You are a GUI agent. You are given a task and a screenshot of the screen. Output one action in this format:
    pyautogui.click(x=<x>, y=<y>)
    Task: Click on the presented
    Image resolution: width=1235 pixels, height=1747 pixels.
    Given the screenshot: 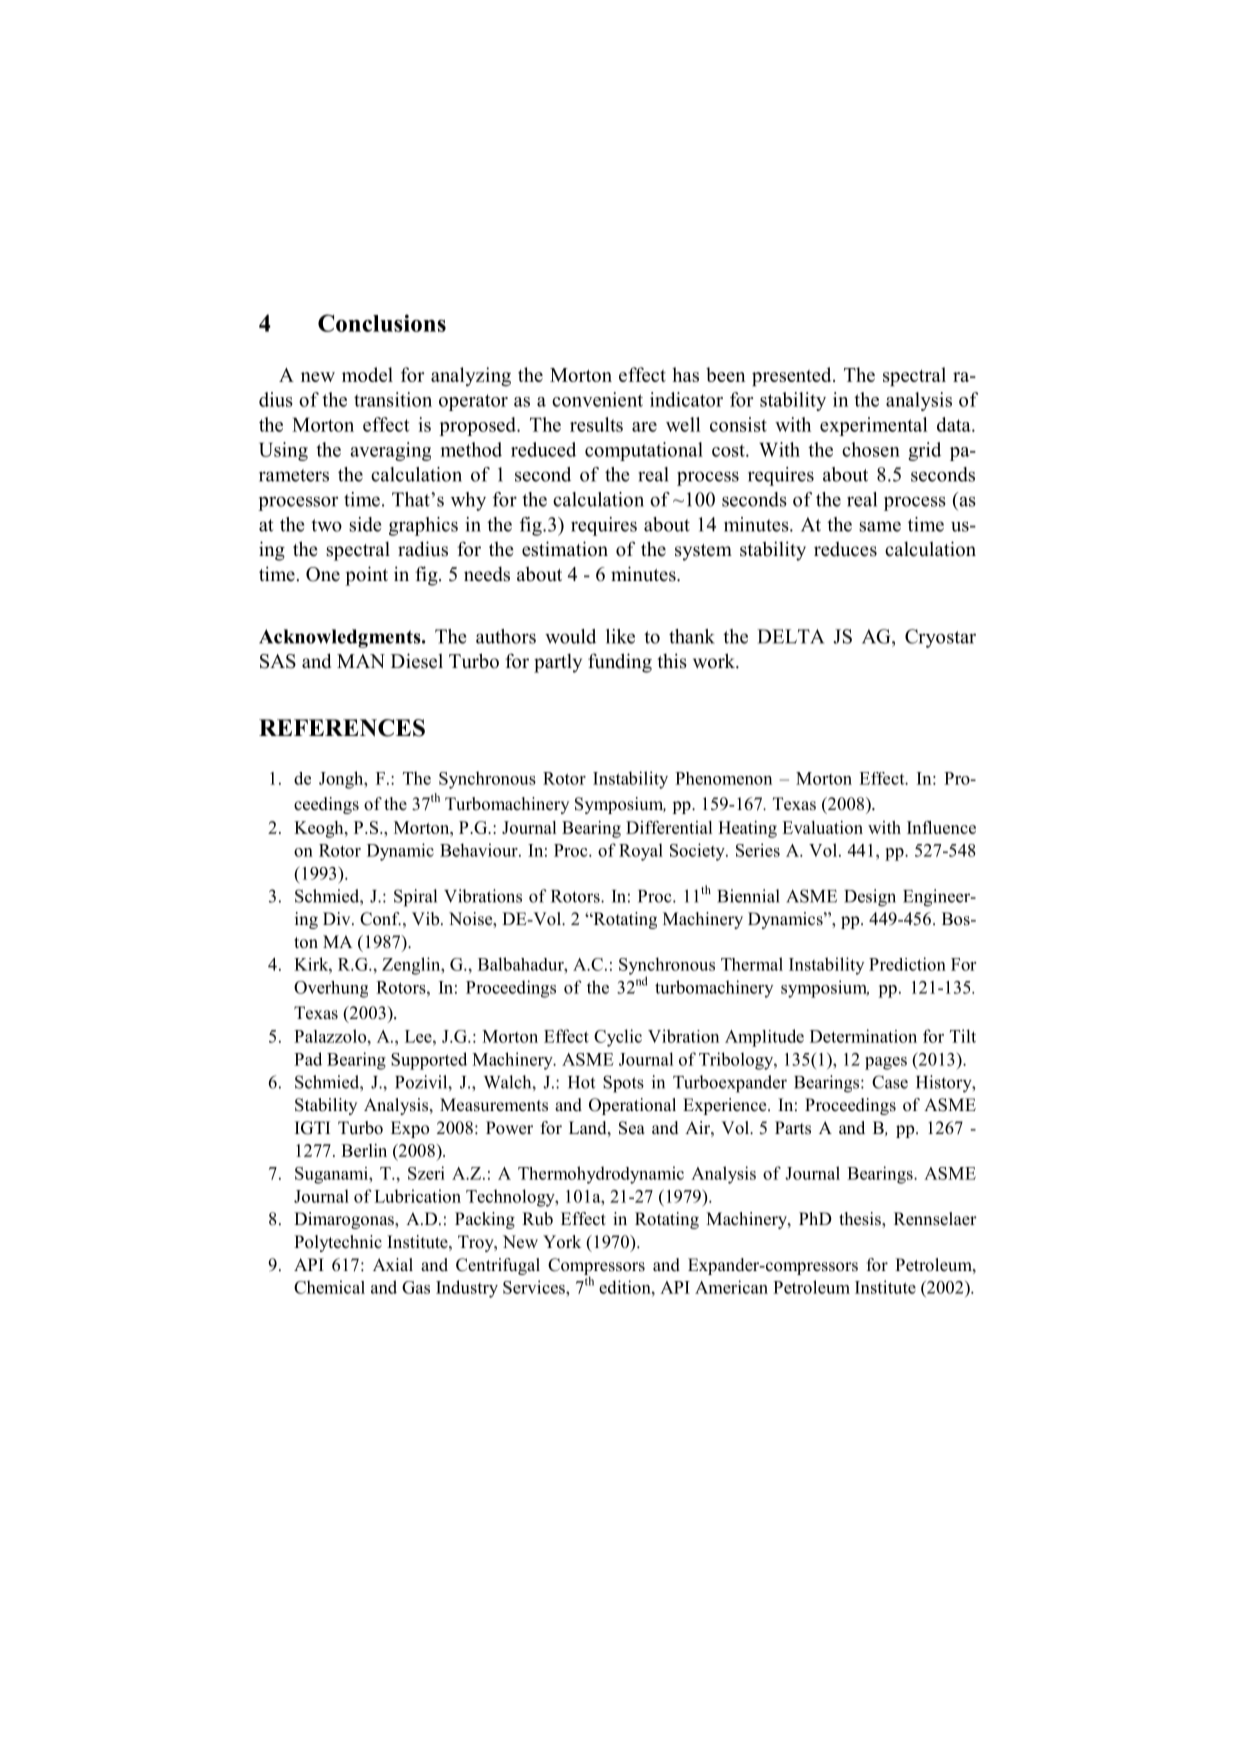 What is the action you would take?
    pyautogui.click(x=793, y=376)
